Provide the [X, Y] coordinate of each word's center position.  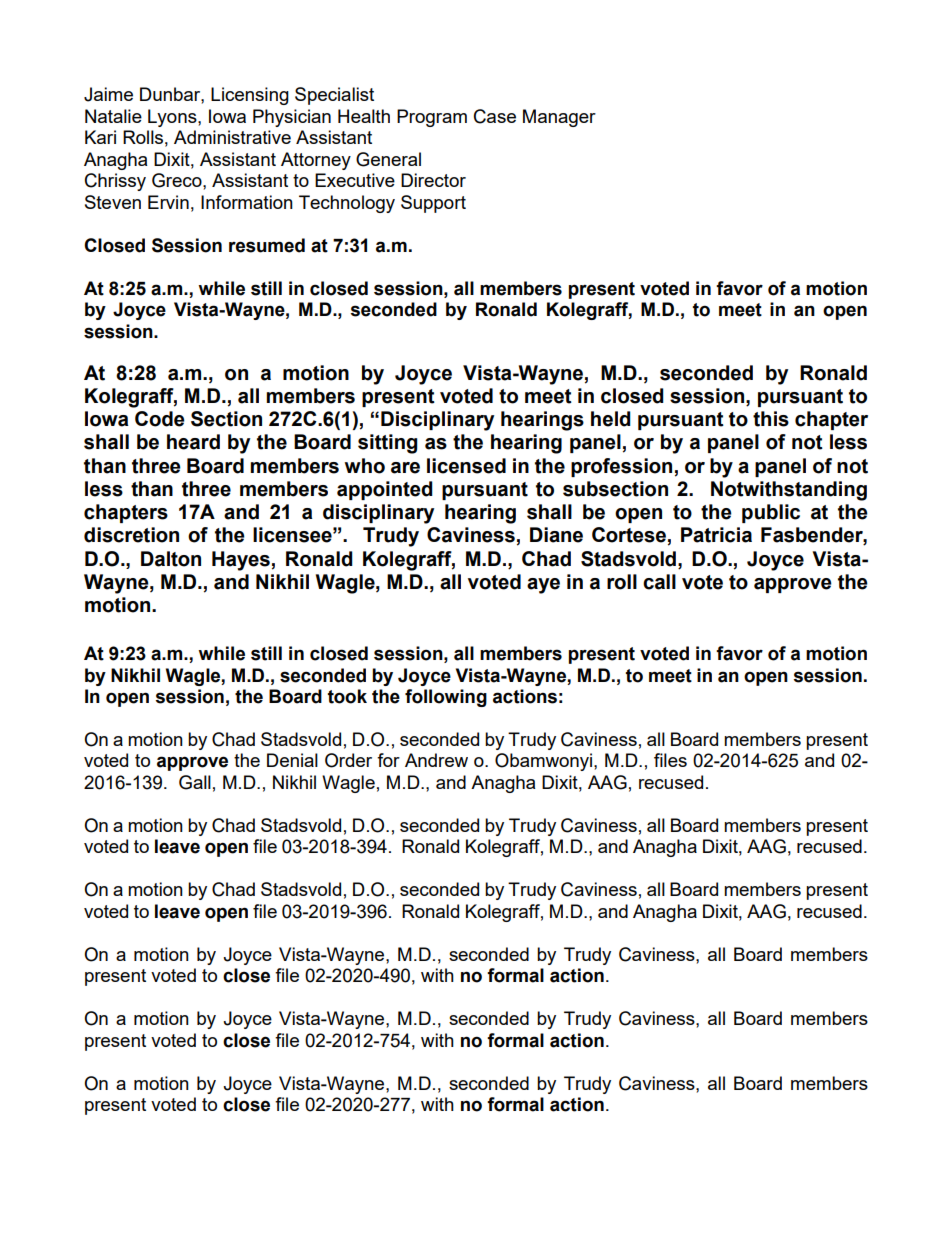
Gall [195, 782]
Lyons [173, 118]
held [611, 419]
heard [193, 442]
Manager [559, 118]
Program [432, 118]
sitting [388, 444]
